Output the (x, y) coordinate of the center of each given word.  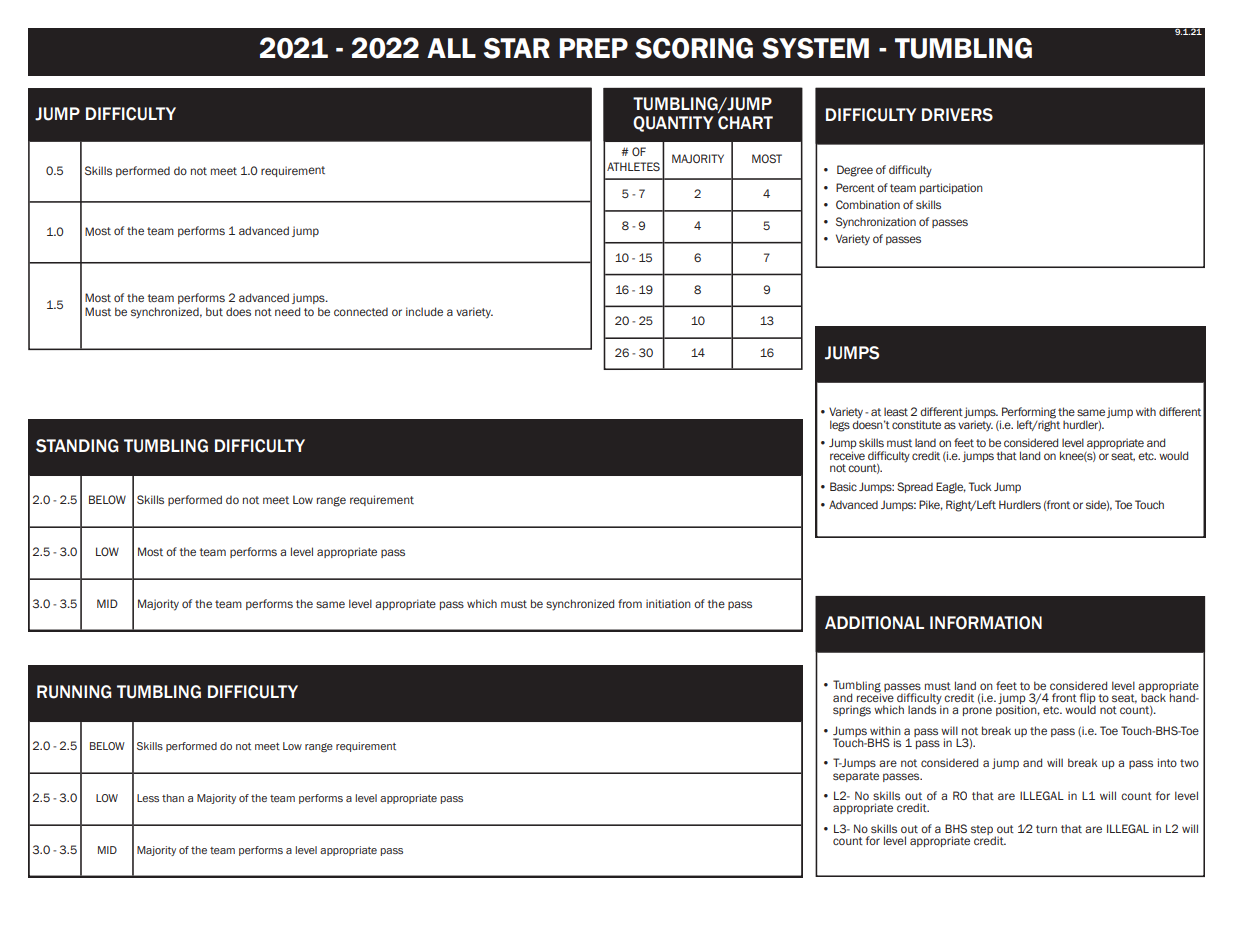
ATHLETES (633, 166)
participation (951, 188)
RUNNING (74, 692)
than (173, 798)
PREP (593, 48)
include (424, 311)
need (287, 311)
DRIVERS (957, 115)
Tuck (980, 486)
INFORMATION (986, 623)
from (630, 603)
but (214, 311)
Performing (1028, 414)
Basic (843, 486)
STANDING (77, 446)
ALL (451, 48)
